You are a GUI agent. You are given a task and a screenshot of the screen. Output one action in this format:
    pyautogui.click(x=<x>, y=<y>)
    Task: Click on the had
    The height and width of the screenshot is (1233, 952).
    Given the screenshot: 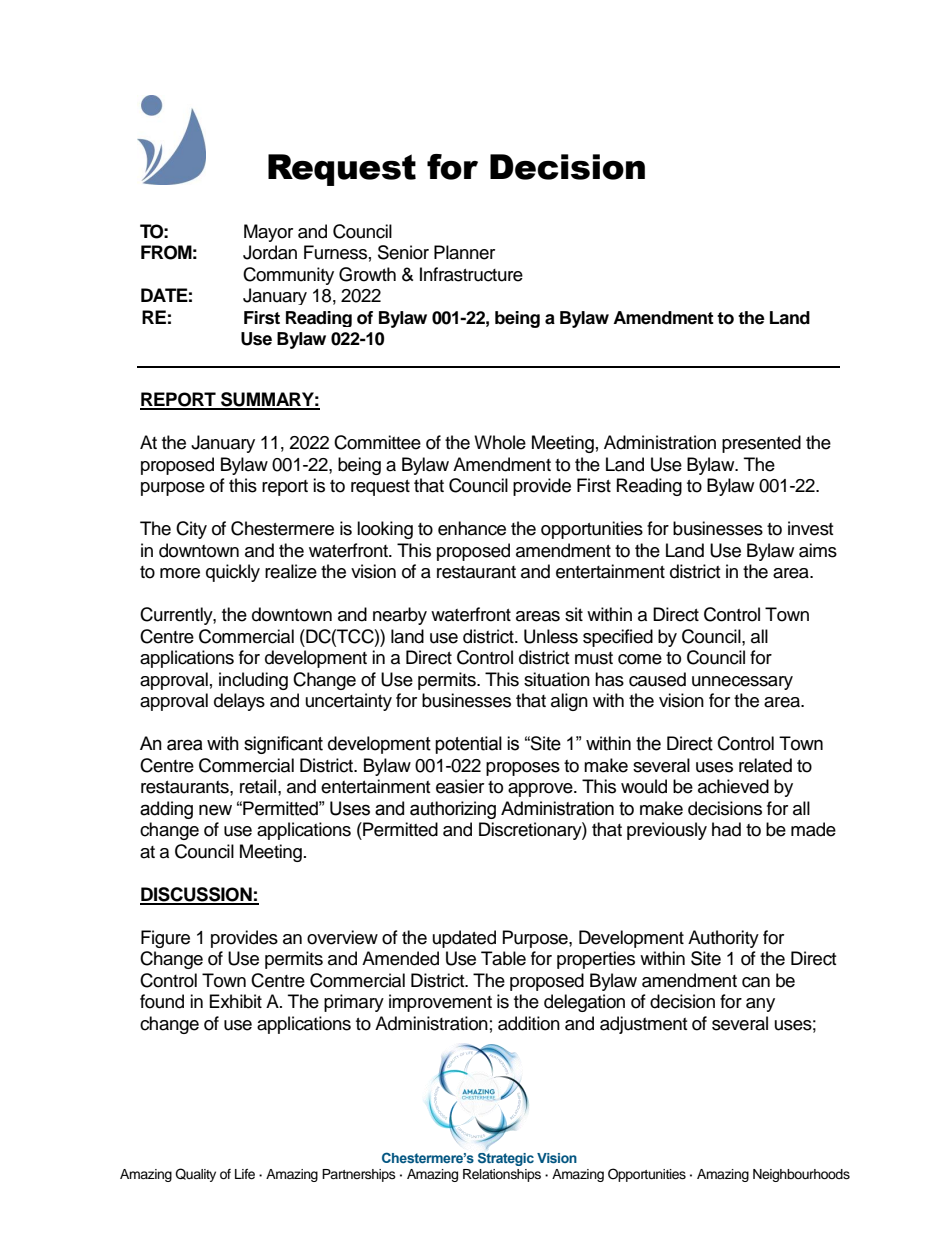 What is the action you would take?
    pyautogui.click(x=726, y=829)
